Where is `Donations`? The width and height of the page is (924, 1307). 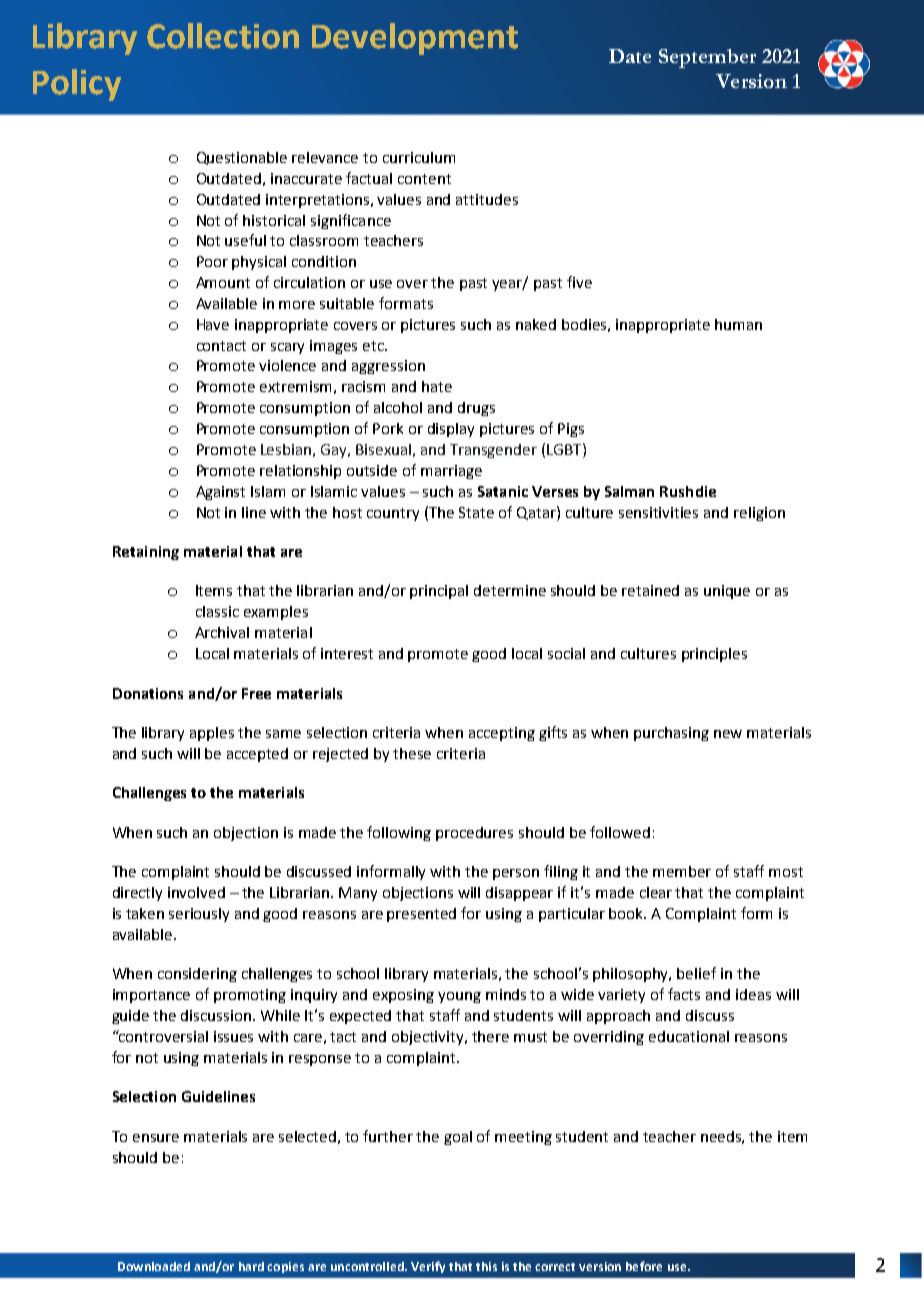
Donations is located at coordinates (148, 693).
